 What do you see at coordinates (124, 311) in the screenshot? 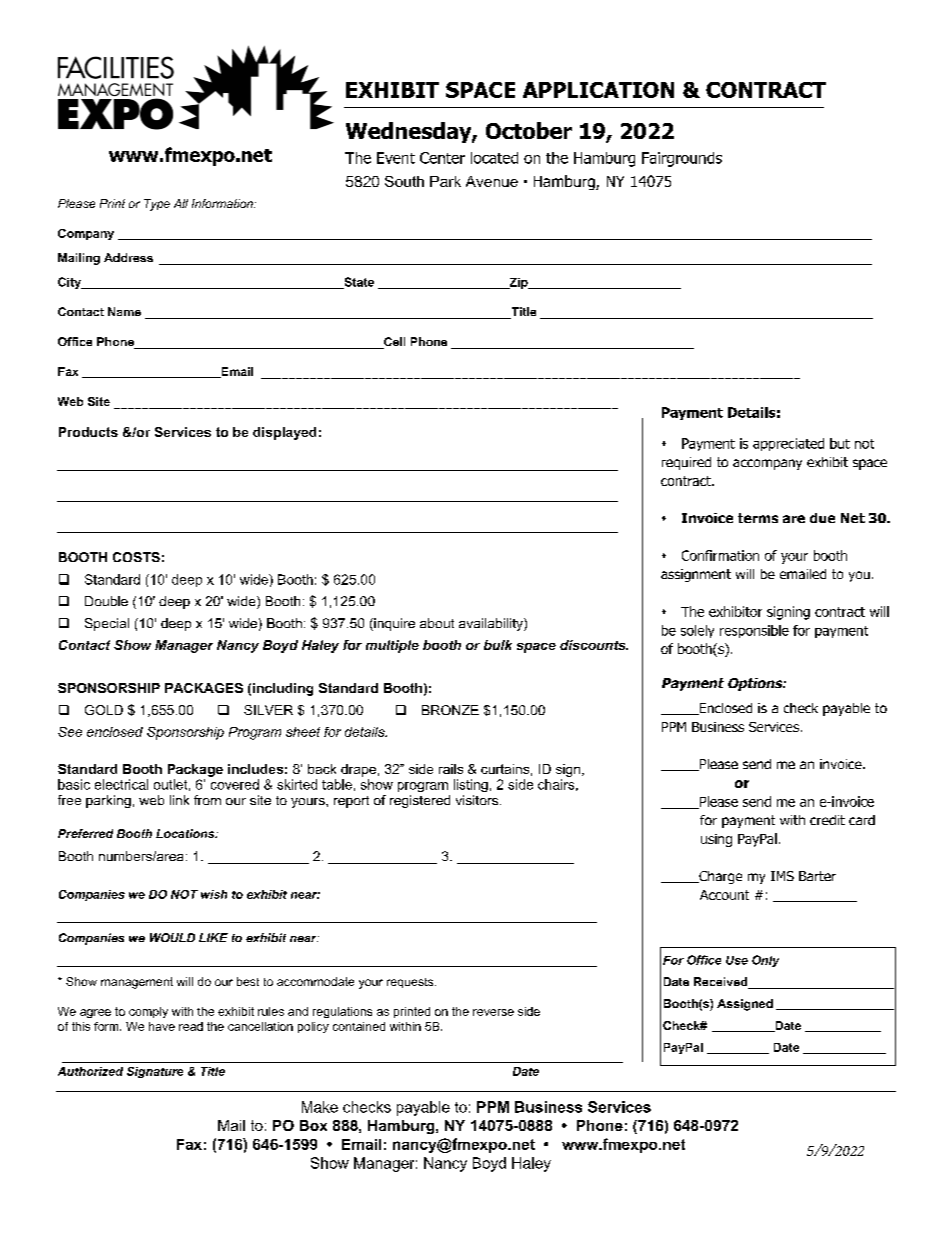
I see `Name` at bounding box center [124, 311].
